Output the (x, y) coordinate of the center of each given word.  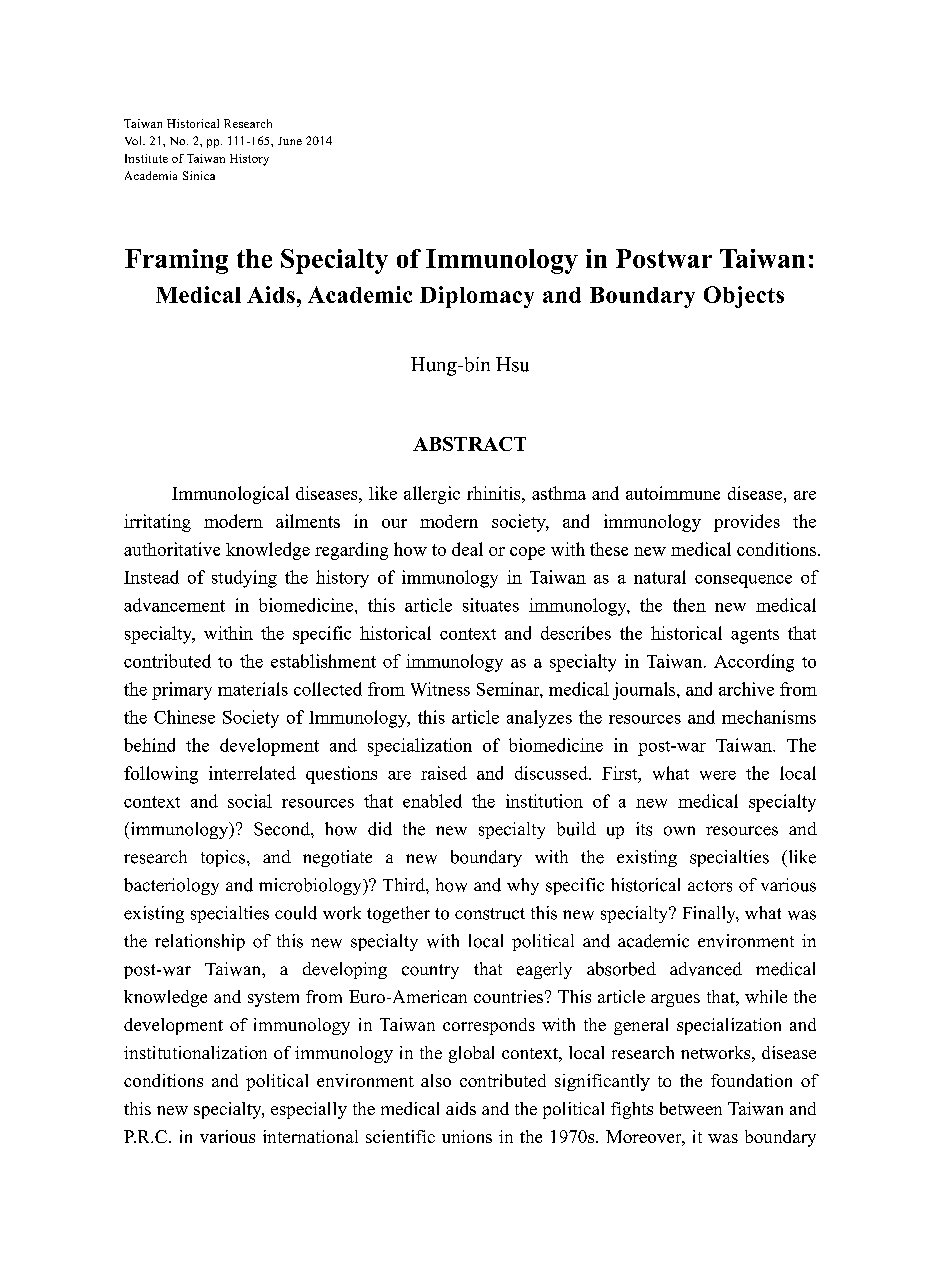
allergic (432, 495)
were (718, 775)
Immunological (230, 495)
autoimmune (673, 493)
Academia (151, 175)
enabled (432, 801)
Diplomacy (477, 297)
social (250, 801)
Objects (744, 297)
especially (309, 1110)
